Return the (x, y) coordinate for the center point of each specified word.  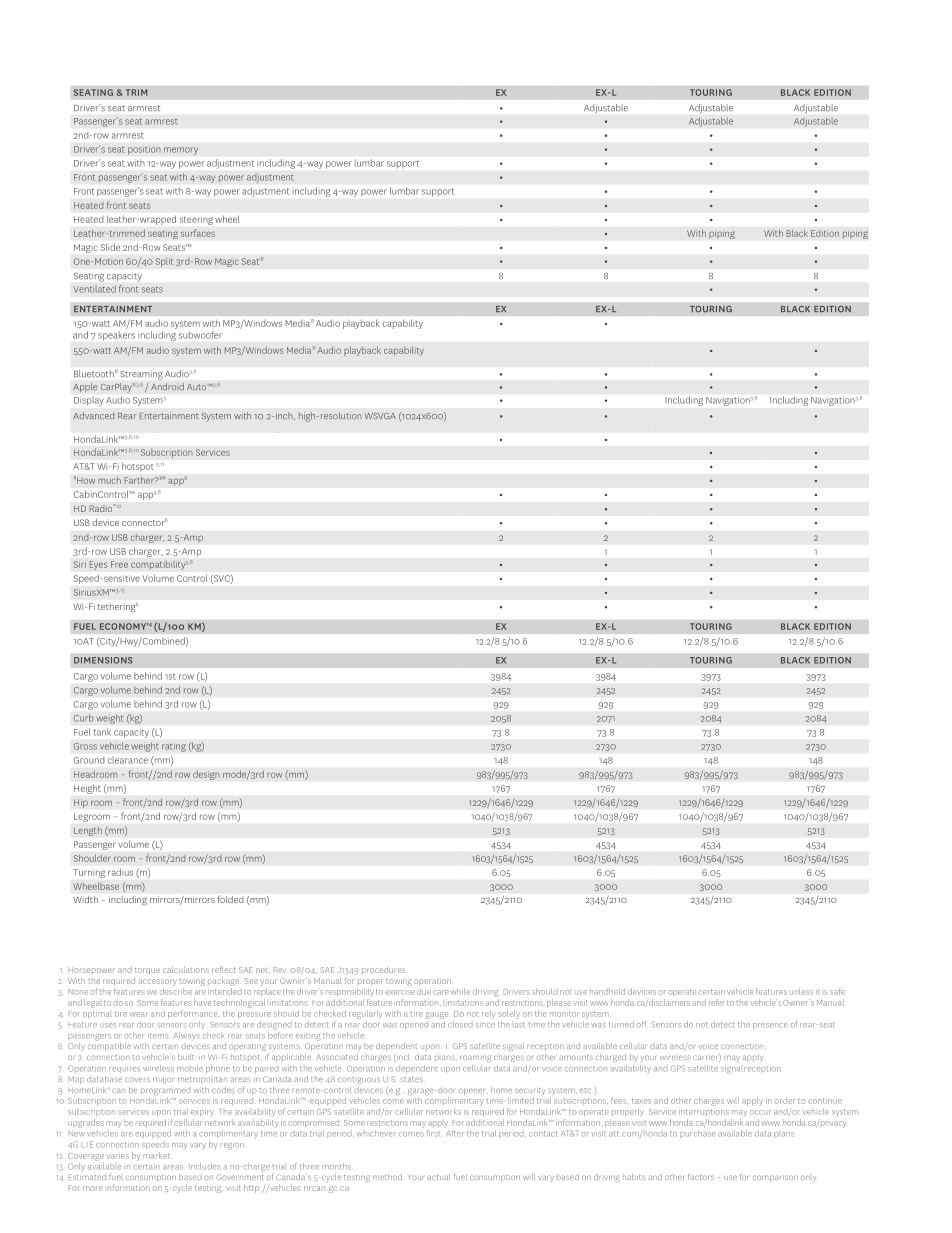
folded (230, 899)
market (156, 1155)
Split (165, 262)
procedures (383, 970)
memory (181, 151)
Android (167, 387)
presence (770, 1026)
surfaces (198, 233)
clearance (128, 761)
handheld (607, 991)
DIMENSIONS (103, 660)
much (109, 480)
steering (196, 221)
